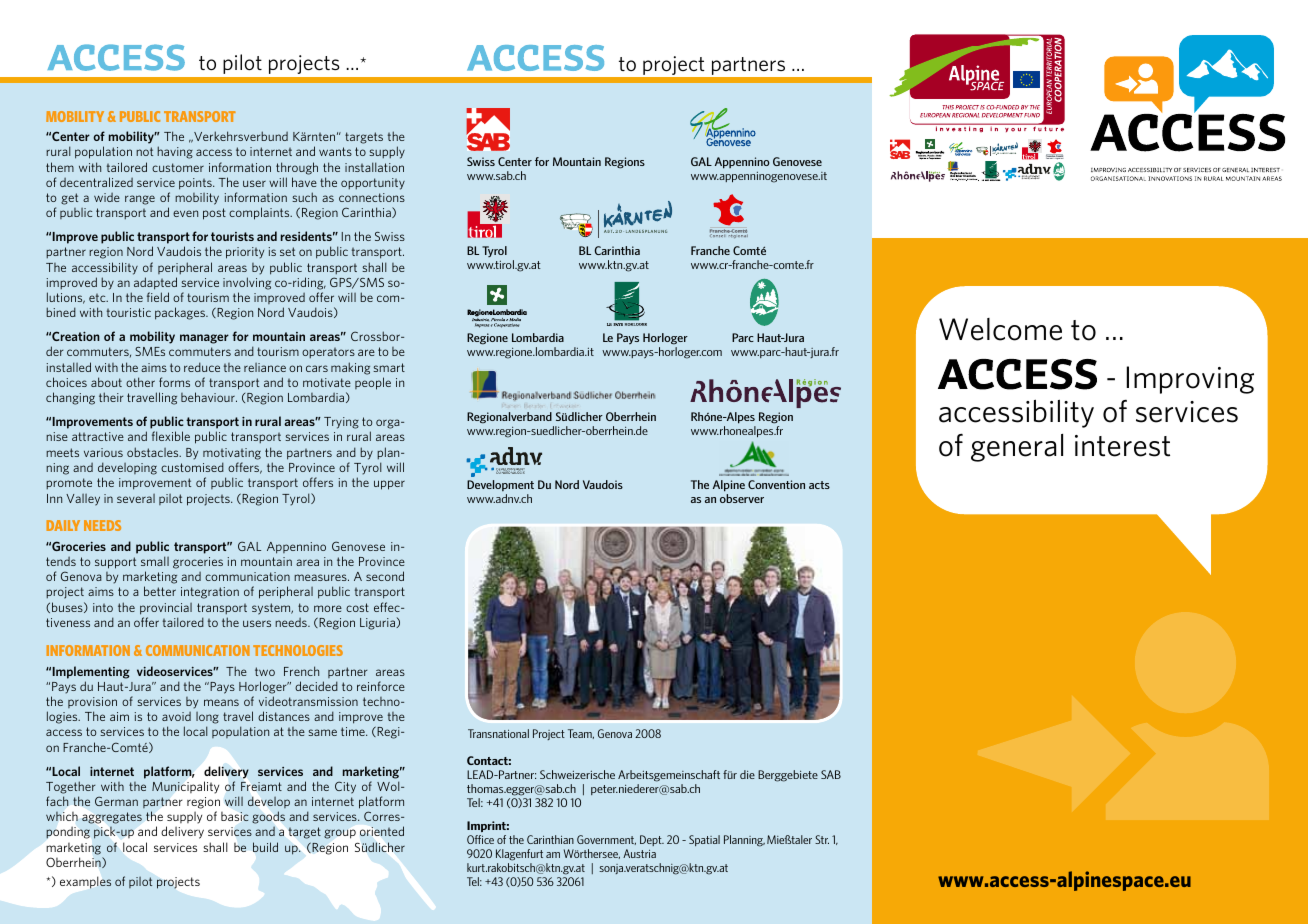  What do you see at coordinates (265, 847) in the screenshot?
I see `build` at bounding box center [265, 847].
